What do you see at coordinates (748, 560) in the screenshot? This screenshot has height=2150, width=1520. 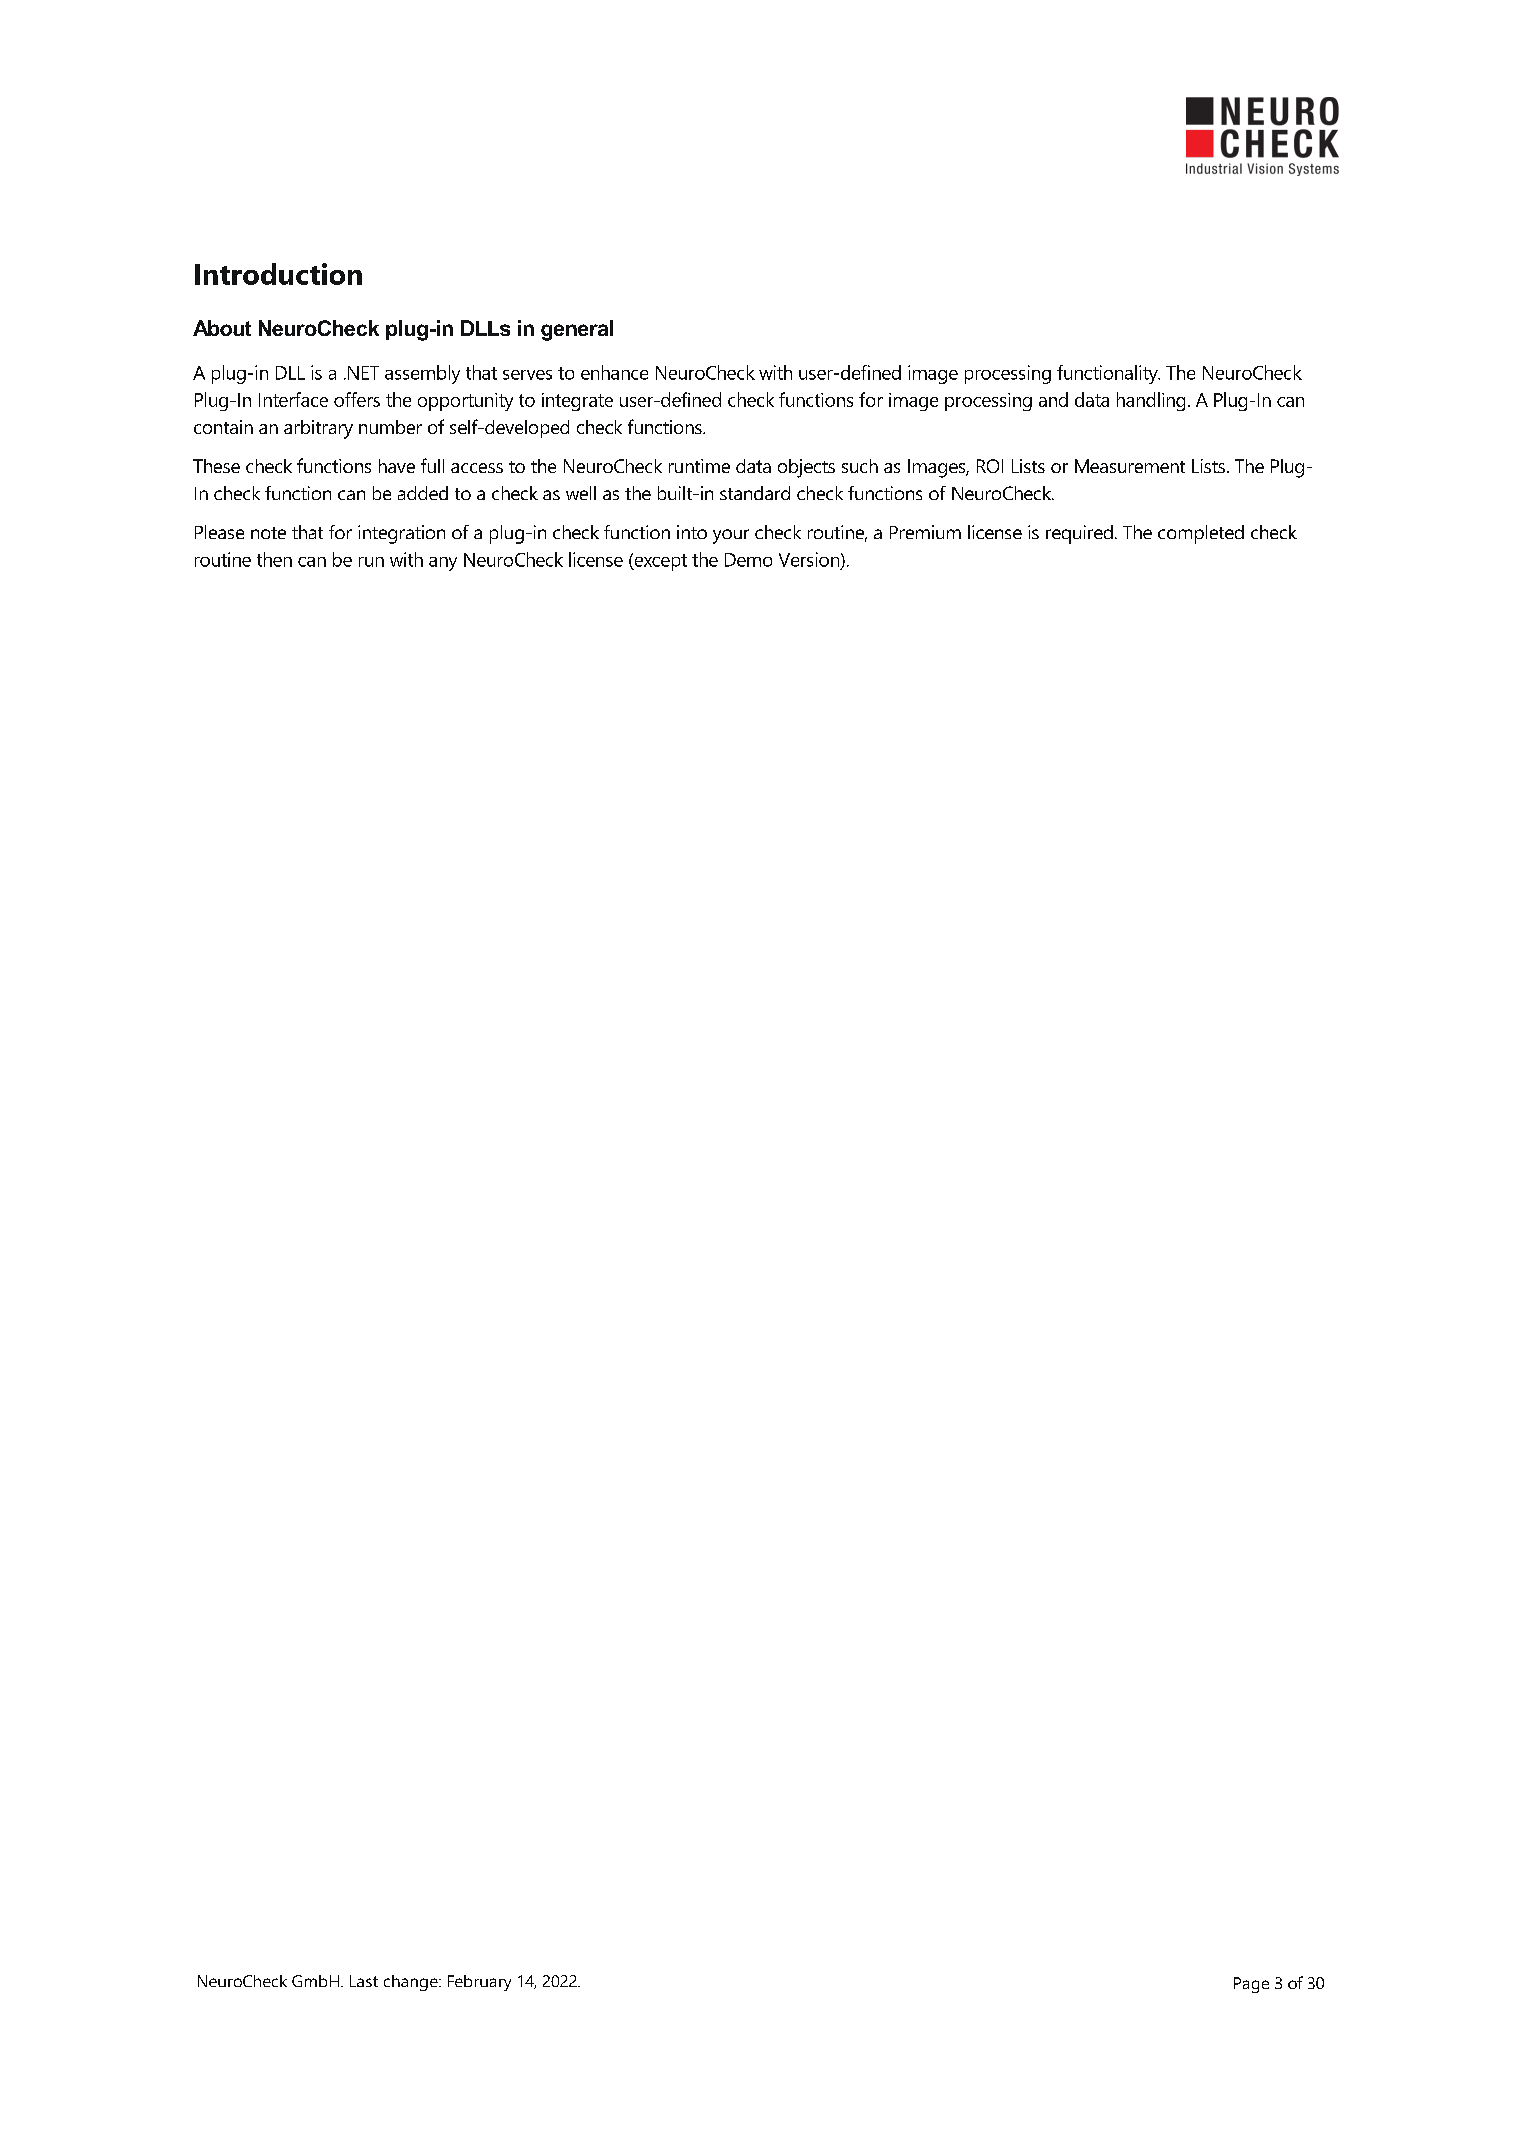 I see `Demo` at bounding box center [748, 560].
